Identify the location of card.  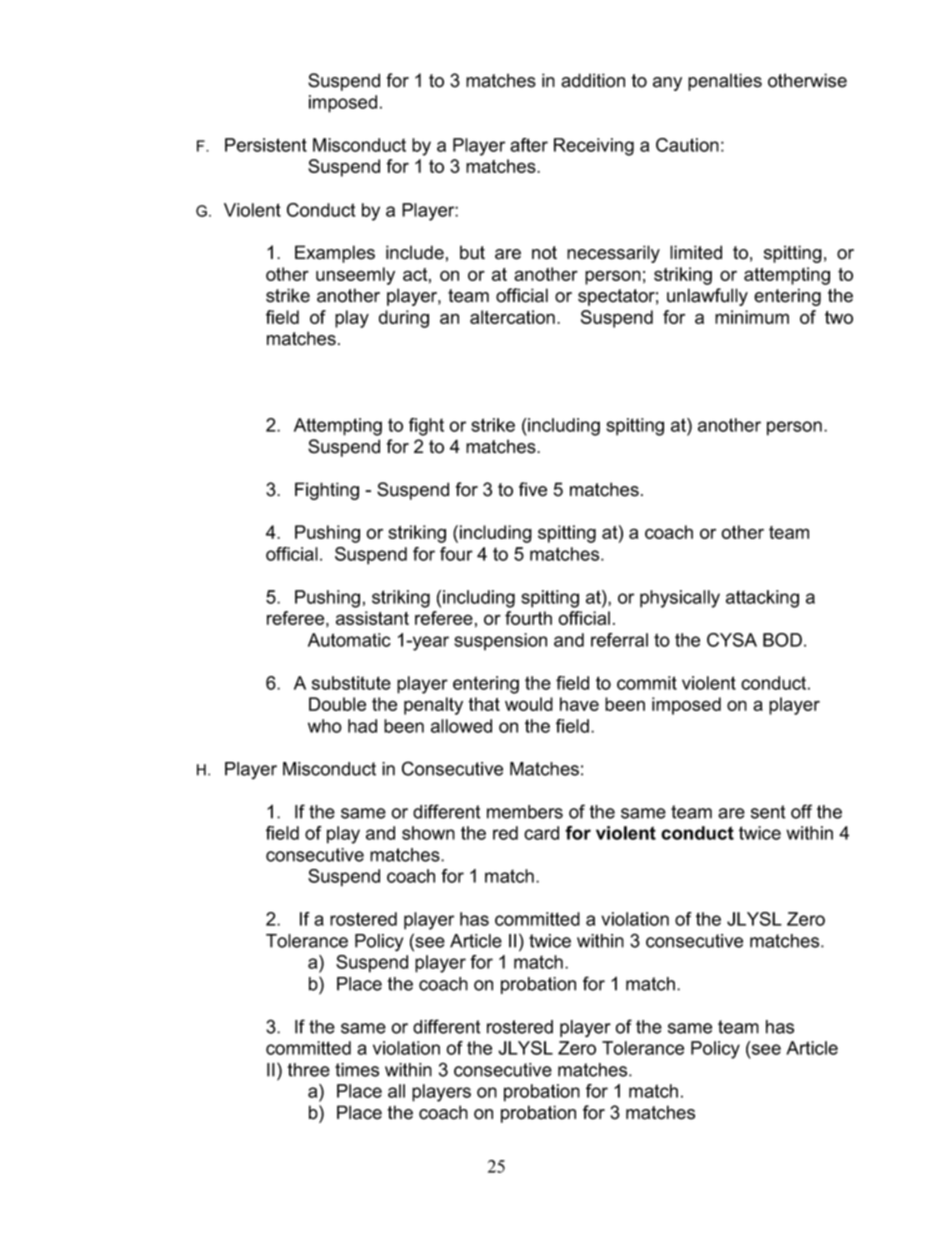
(541, 833).
